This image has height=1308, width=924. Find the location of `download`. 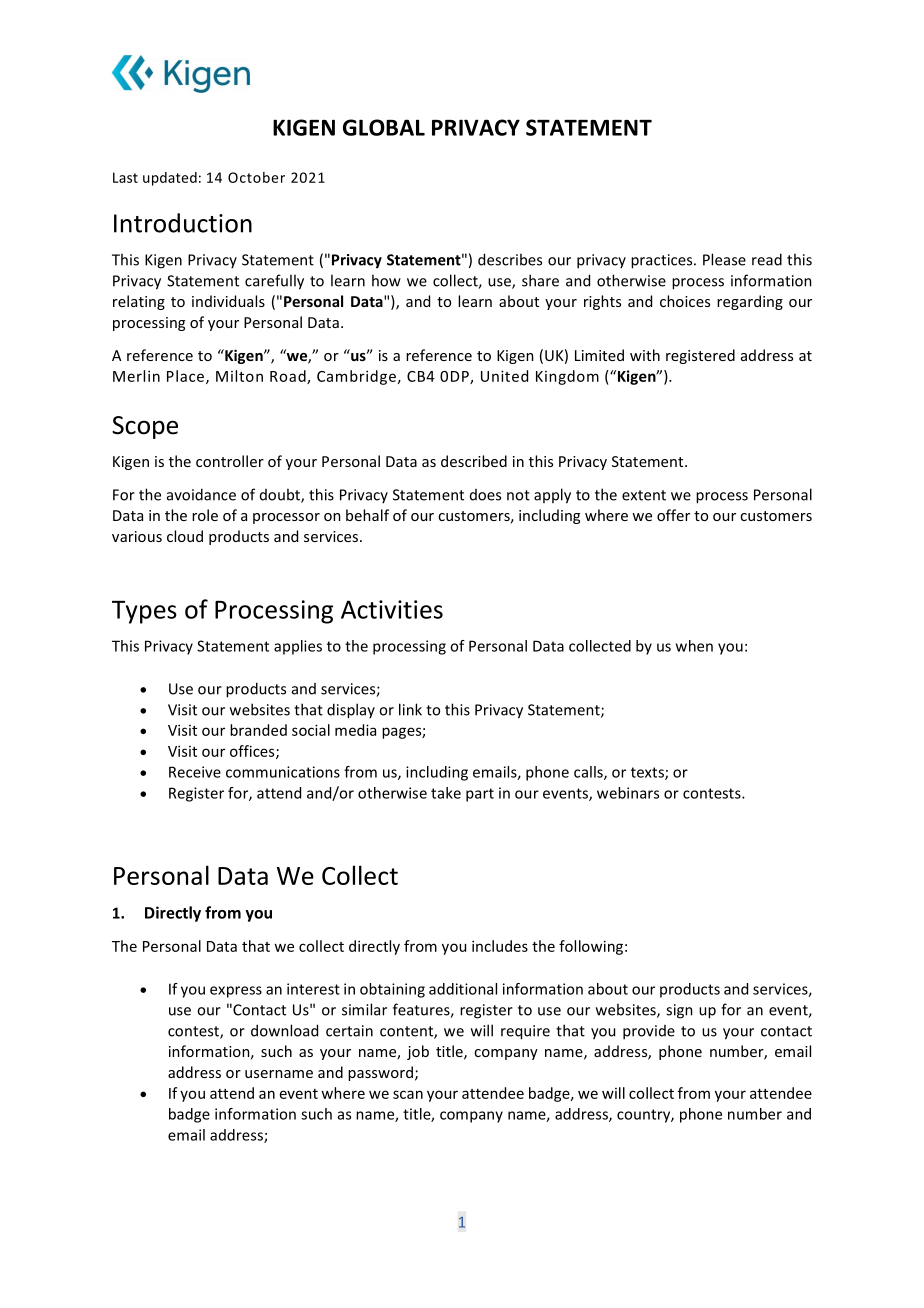

download is located at coordinates (284, 1030).
